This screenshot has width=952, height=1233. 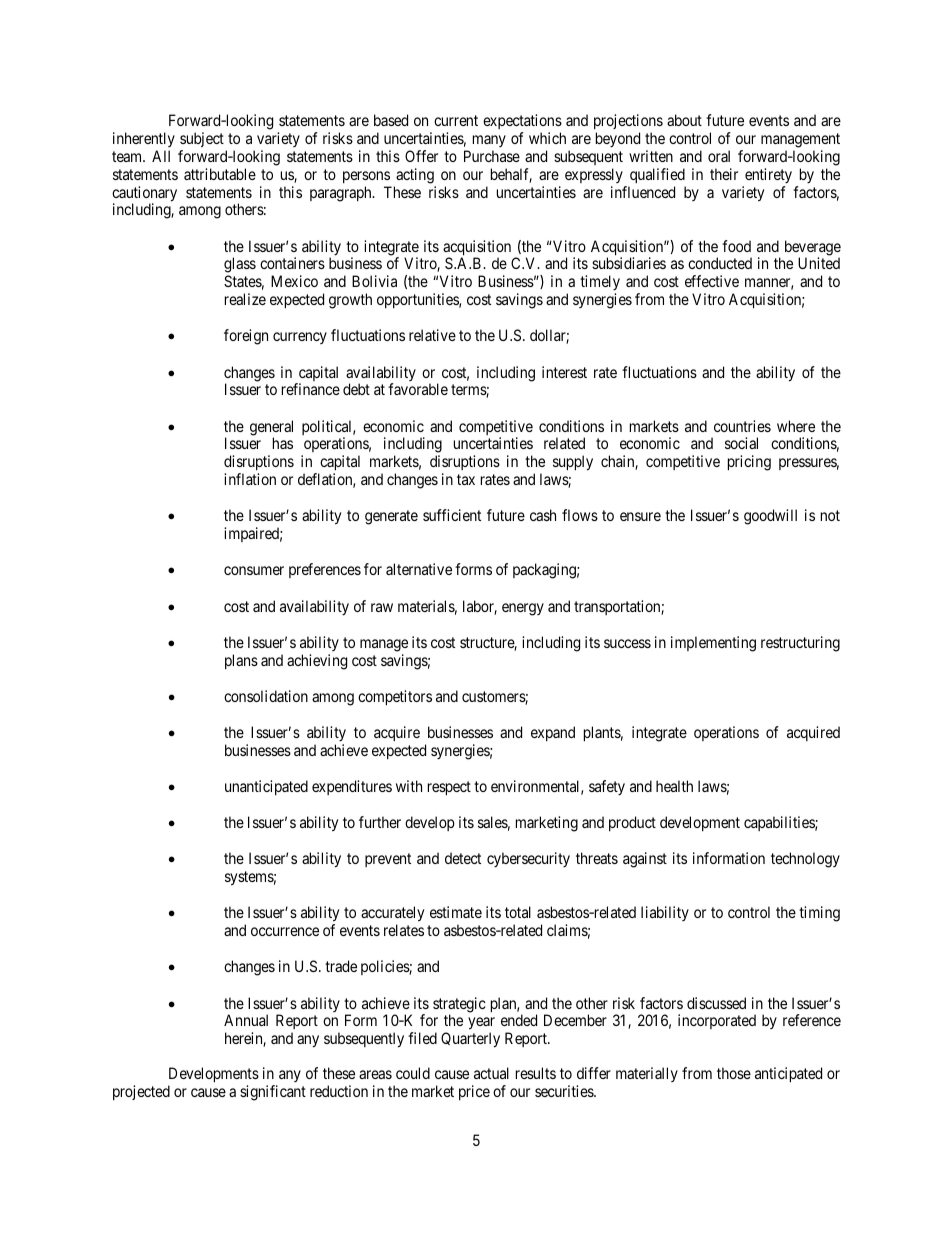 What do you see at coordinates (749, 463) in the screenshot?
I see `pricing` at bounding box center [749, 463].
